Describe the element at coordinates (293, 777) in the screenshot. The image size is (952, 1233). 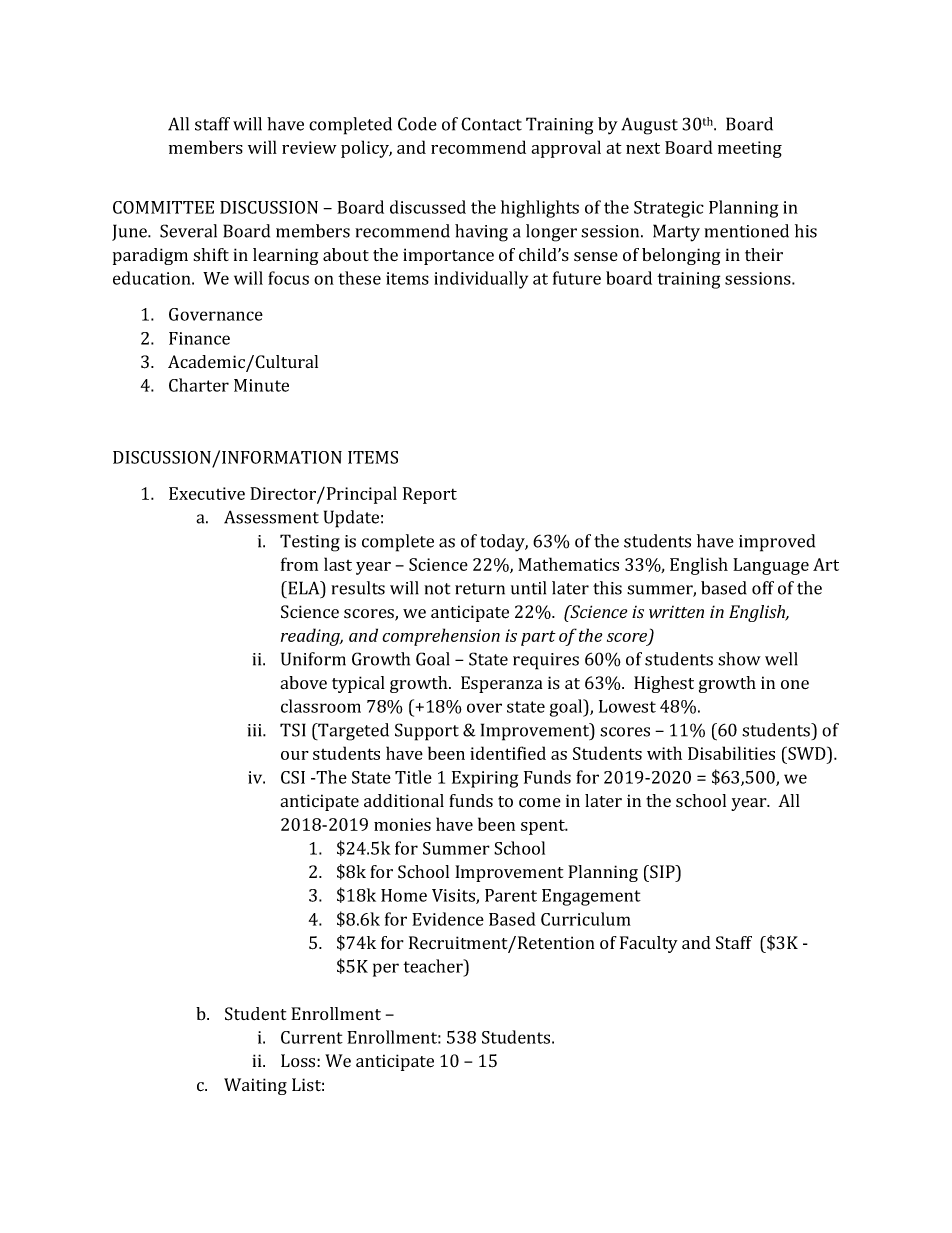
I see `CSI` at that location.
